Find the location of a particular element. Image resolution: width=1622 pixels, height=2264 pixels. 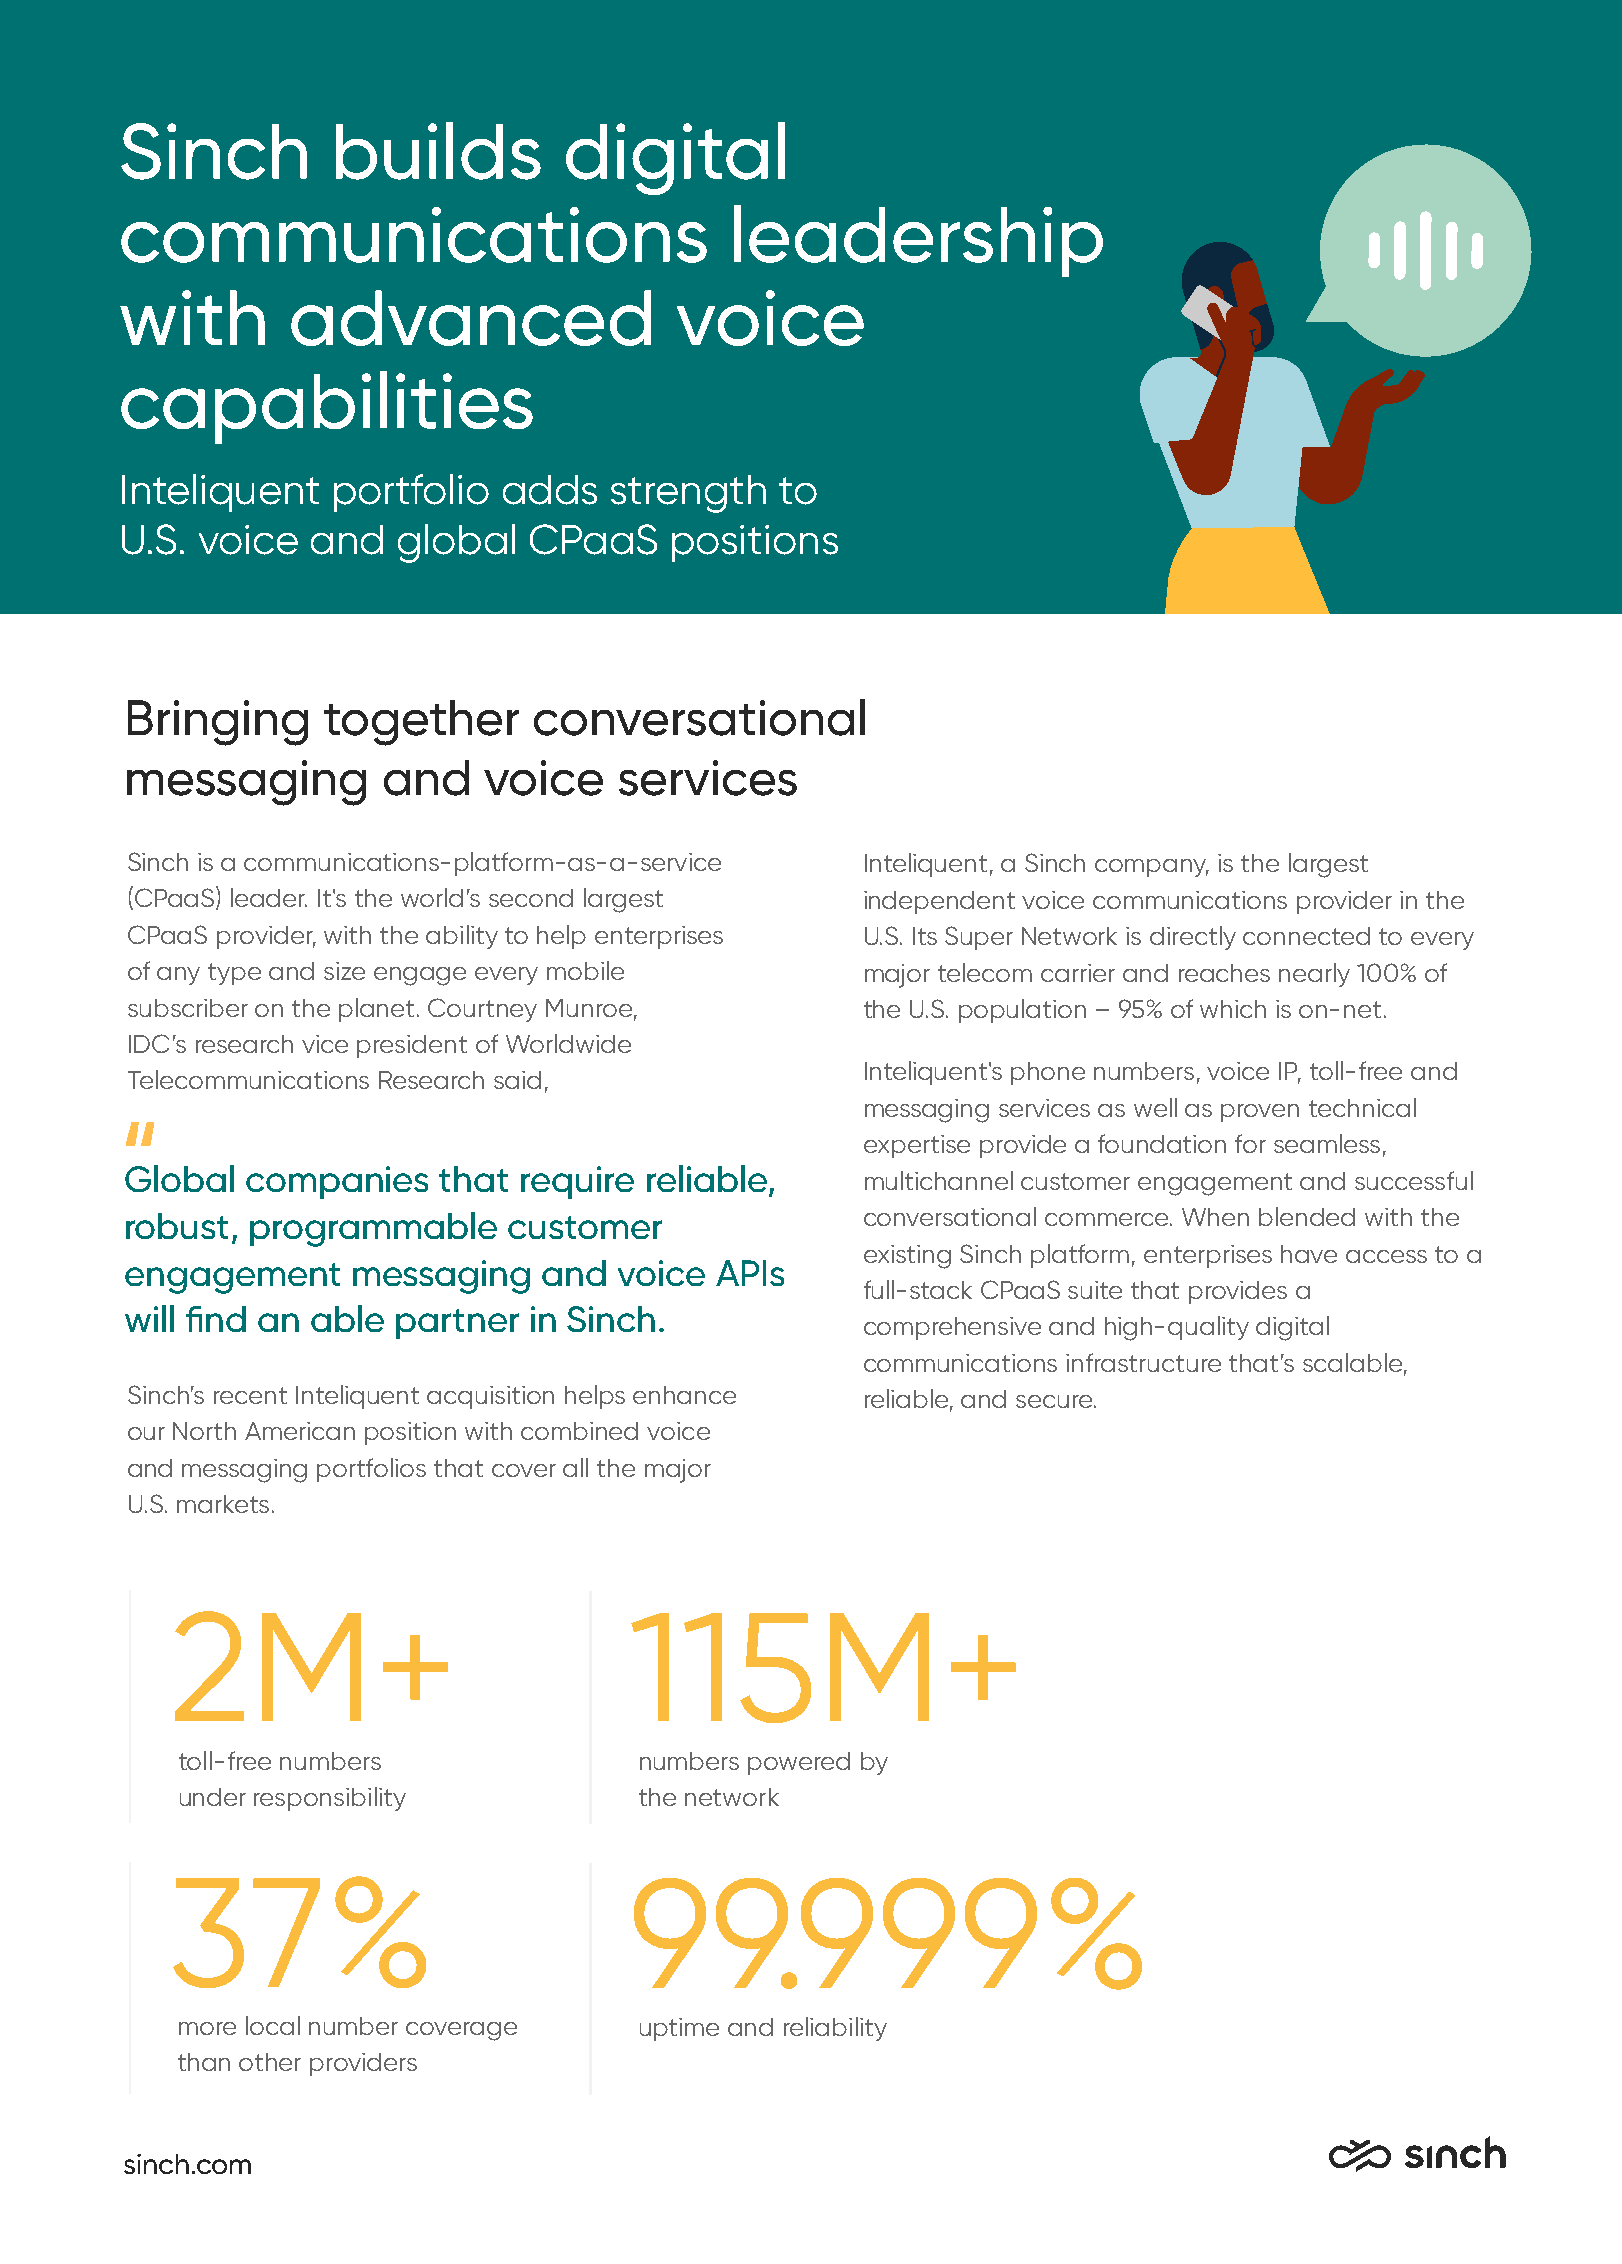

markets is located at coordinates (223, 1504).
